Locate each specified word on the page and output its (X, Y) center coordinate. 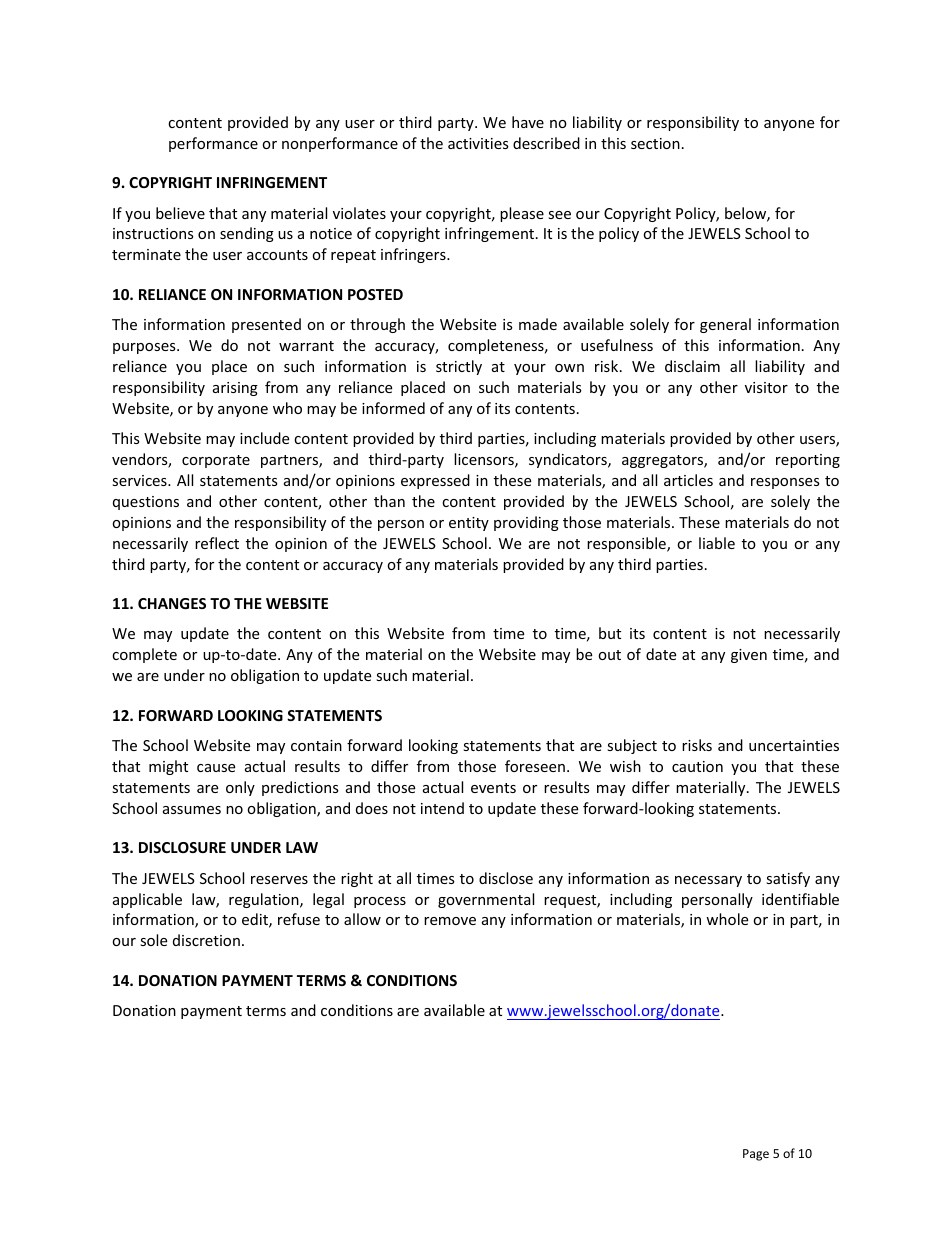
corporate (216, 461)
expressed (435, 481)
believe (180, 213)
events (493, 788)
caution (697, 766)
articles (688, 480)
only (240, 788)
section (655, 143)
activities (478, 143)
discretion (206, 940)
